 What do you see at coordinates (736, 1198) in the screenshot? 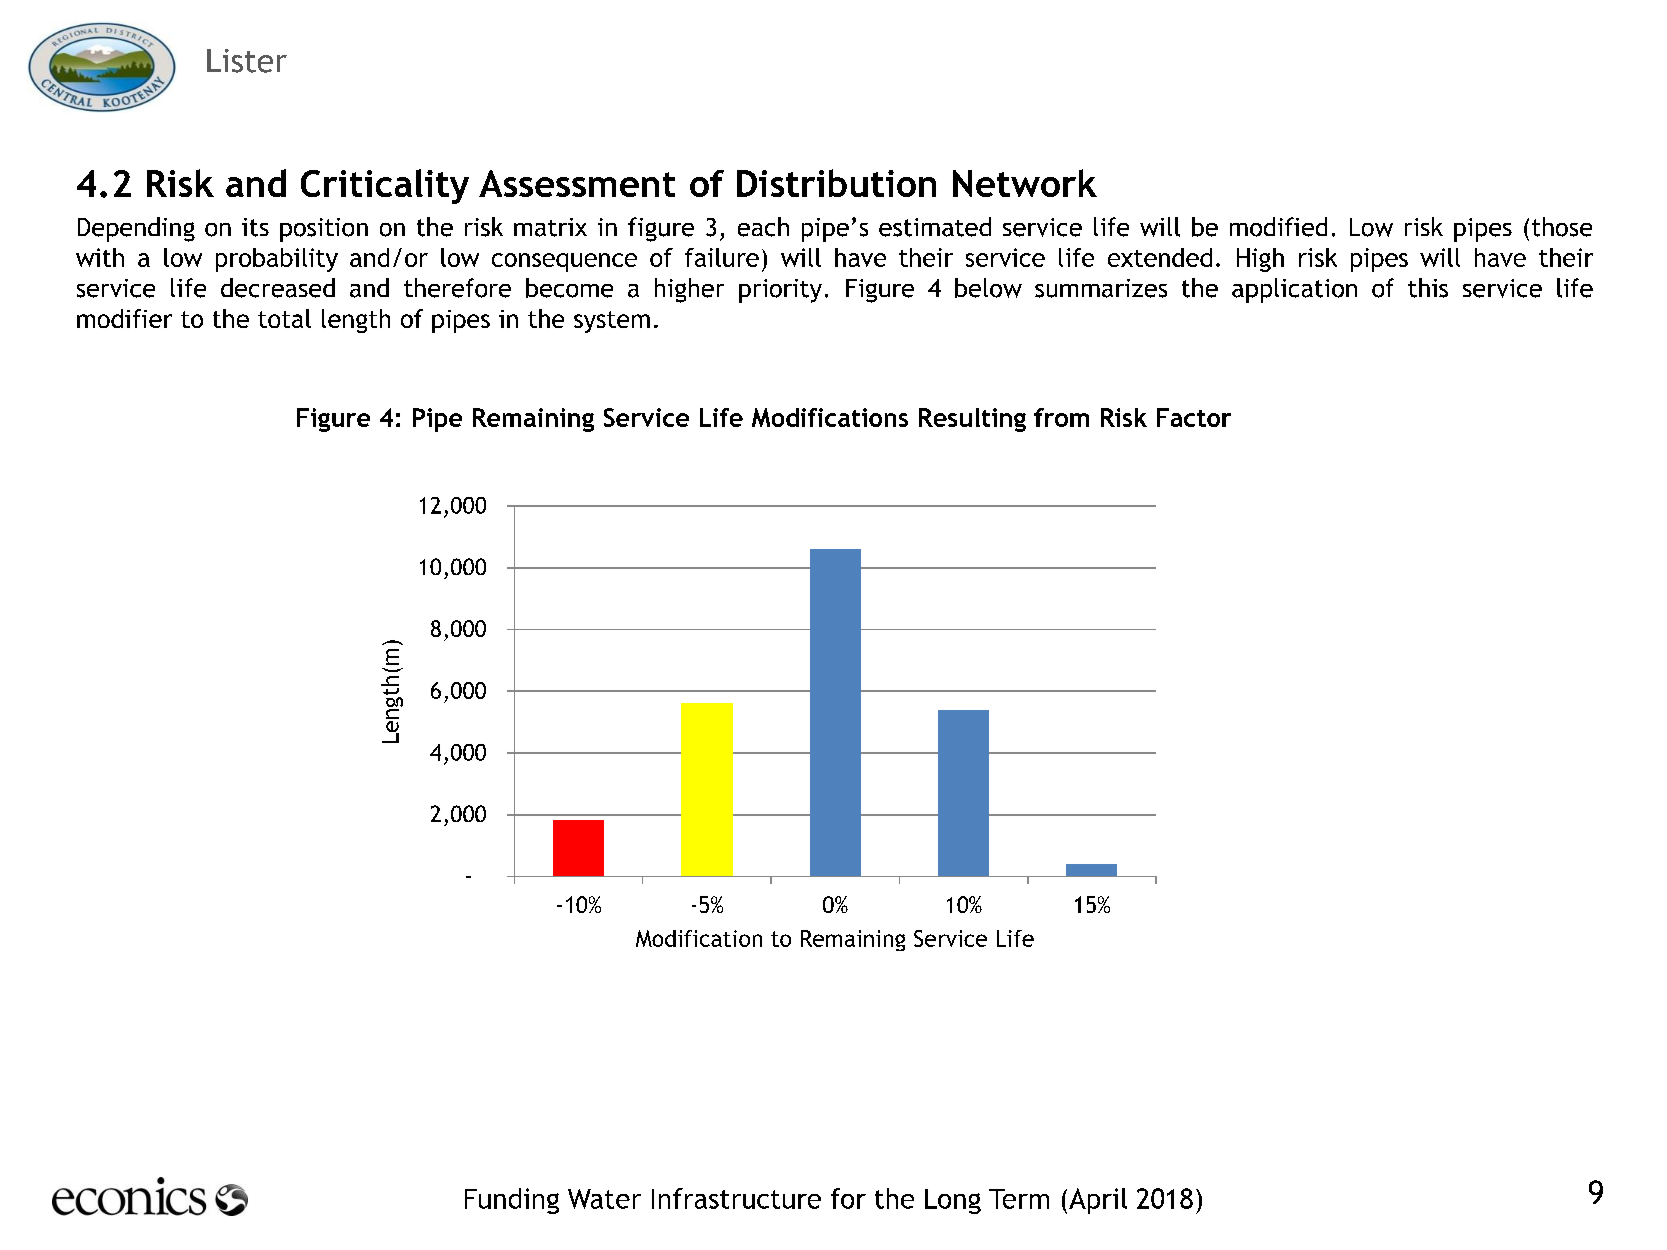
I see `Infrastructure` at bounding box center [736, 1198].
